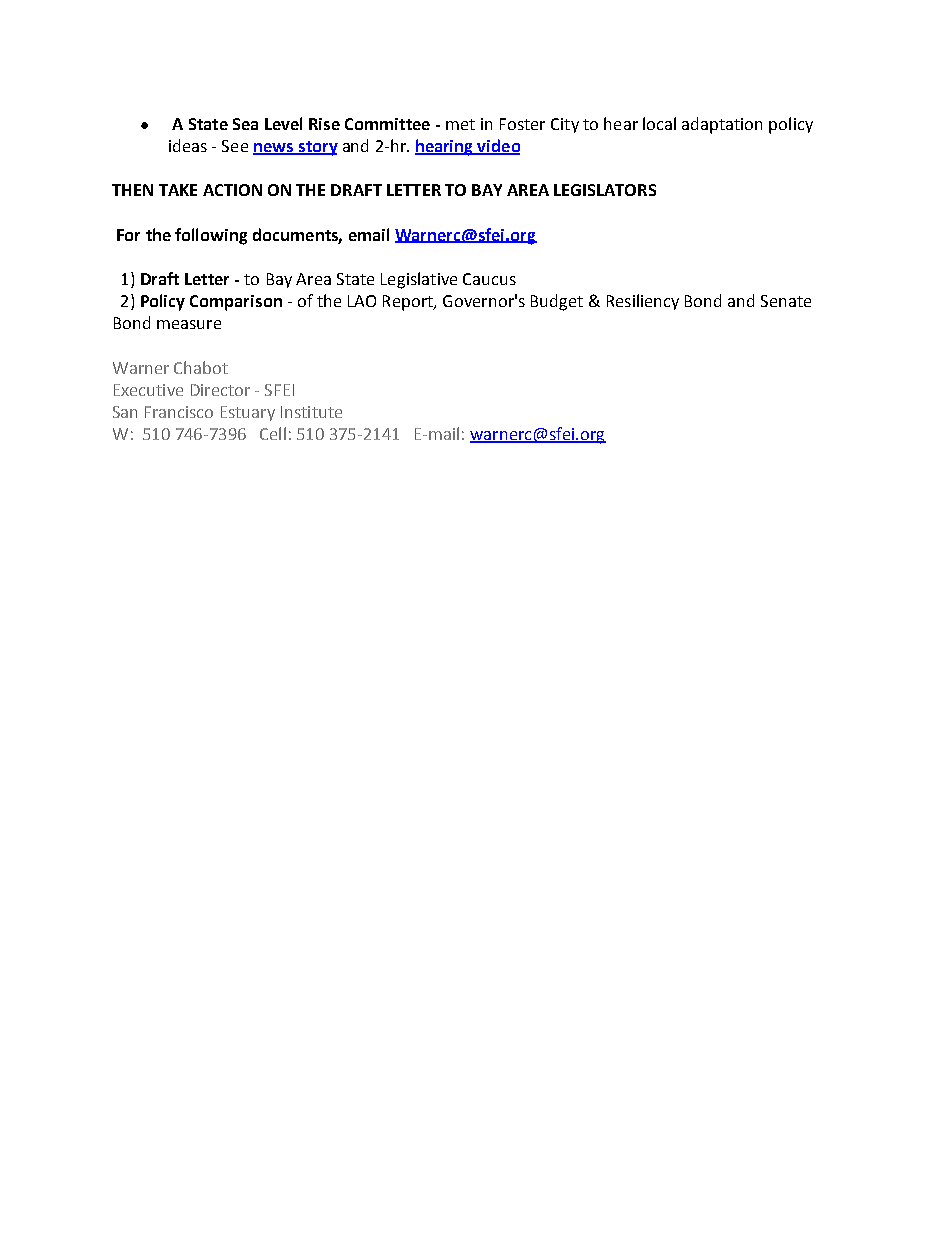 Image resolution: width=952 pixels, height=1233 pixels. I want to click on Francisco, so click(179, 412).
